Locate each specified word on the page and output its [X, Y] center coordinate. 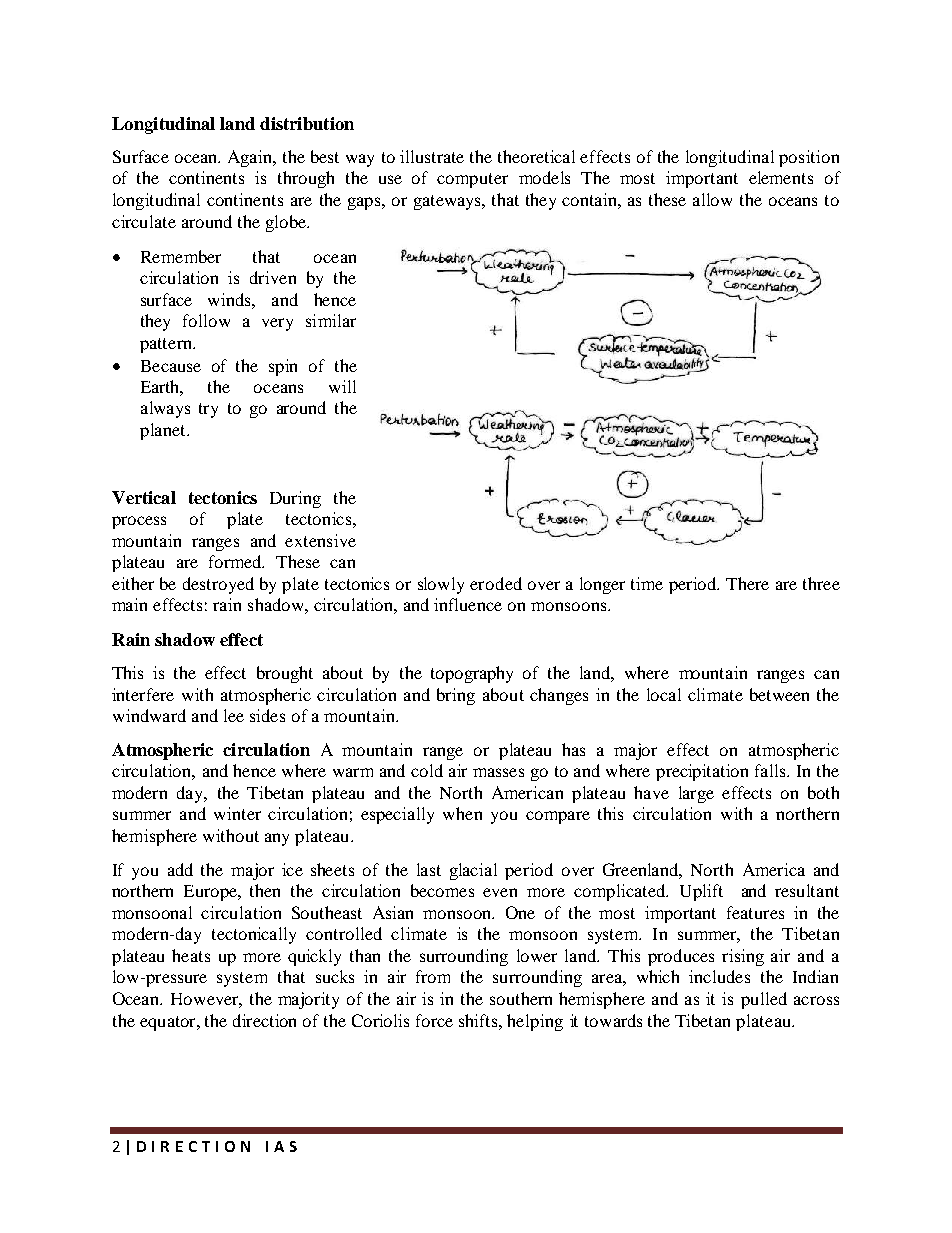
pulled [764, 1000]
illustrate [432, 156]
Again [251, 158]
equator [169, 1023]
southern [521, 998]
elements [781, 177]
